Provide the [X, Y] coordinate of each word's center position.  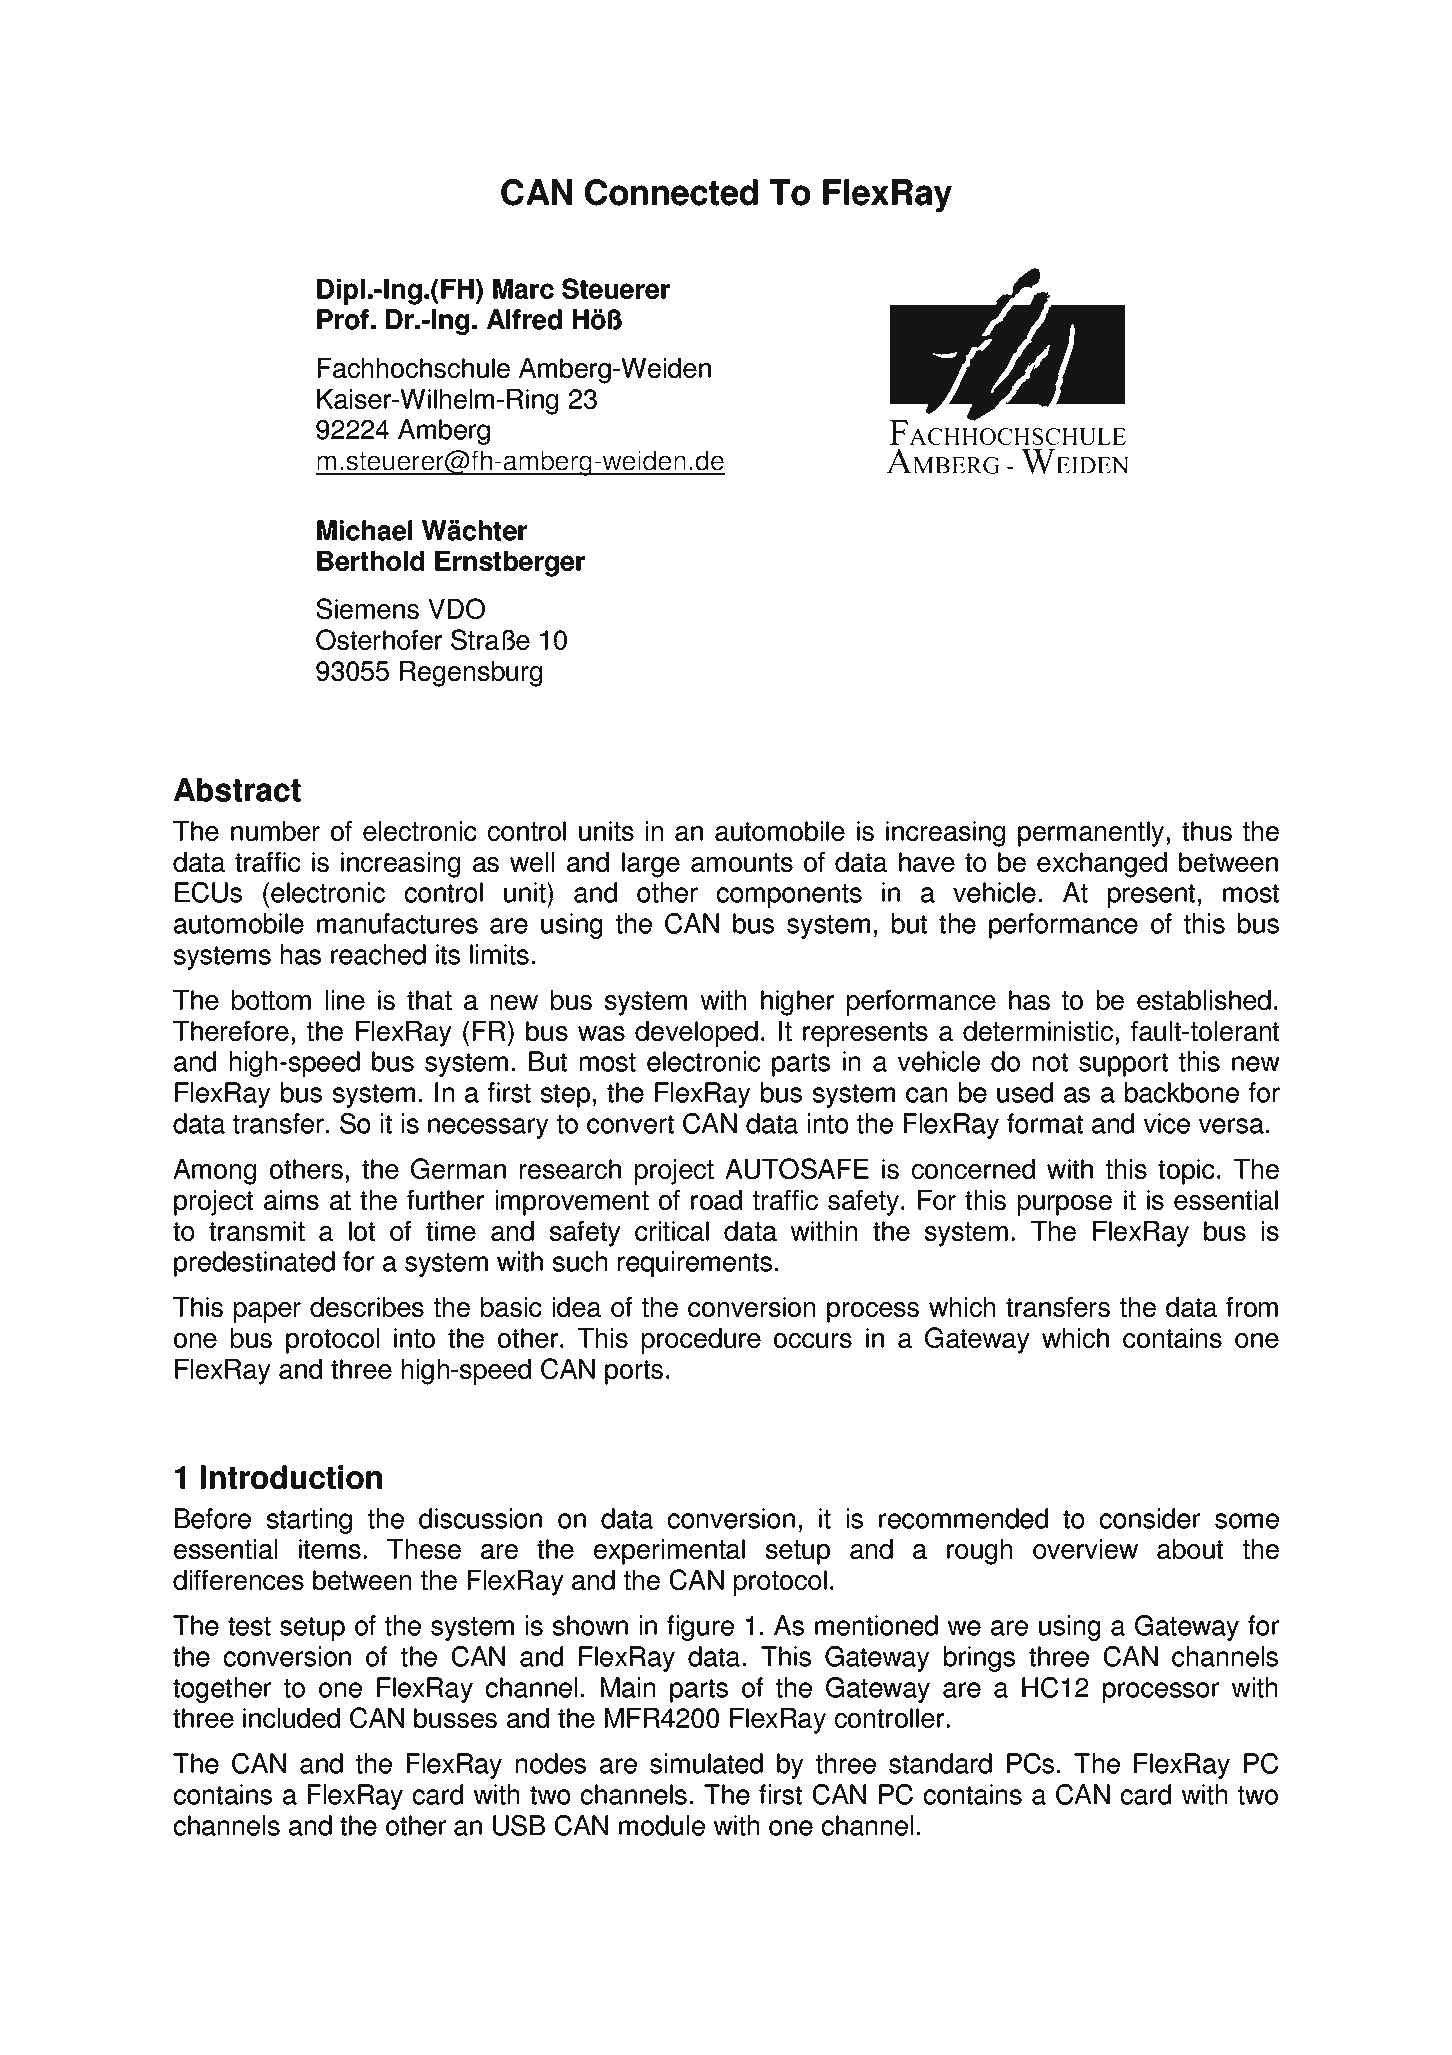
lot [362, 1231]
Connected [671, 192]
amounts [742, 862]
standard [940, 1763]
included [291, 1718]
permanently [1091, 834]
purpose [1065, 1205]
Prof [343, 319]
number [275, 831]
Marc [523, 289]
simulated [706, 1763]
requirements [695, 1264]
